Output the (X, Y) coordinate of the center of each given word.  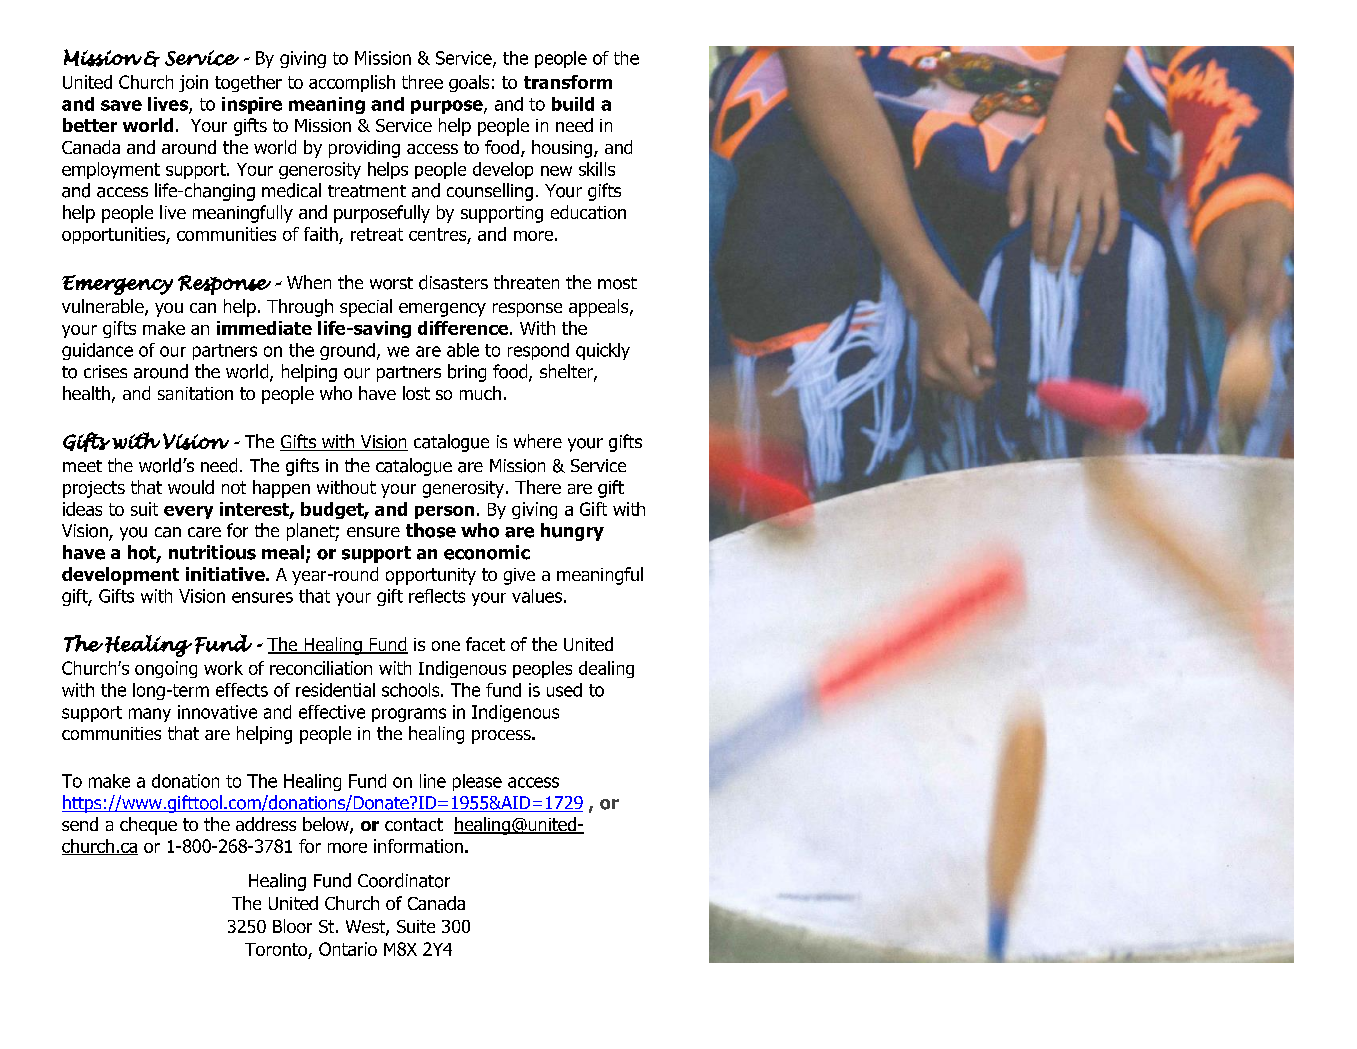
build (573, 104)
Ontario (348, 949)
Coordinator (404, 880)
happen (281, 489)
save (121, 105)
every (188, 512)
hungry (572, 532)
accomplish (352, 83)
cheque (148, 826)
